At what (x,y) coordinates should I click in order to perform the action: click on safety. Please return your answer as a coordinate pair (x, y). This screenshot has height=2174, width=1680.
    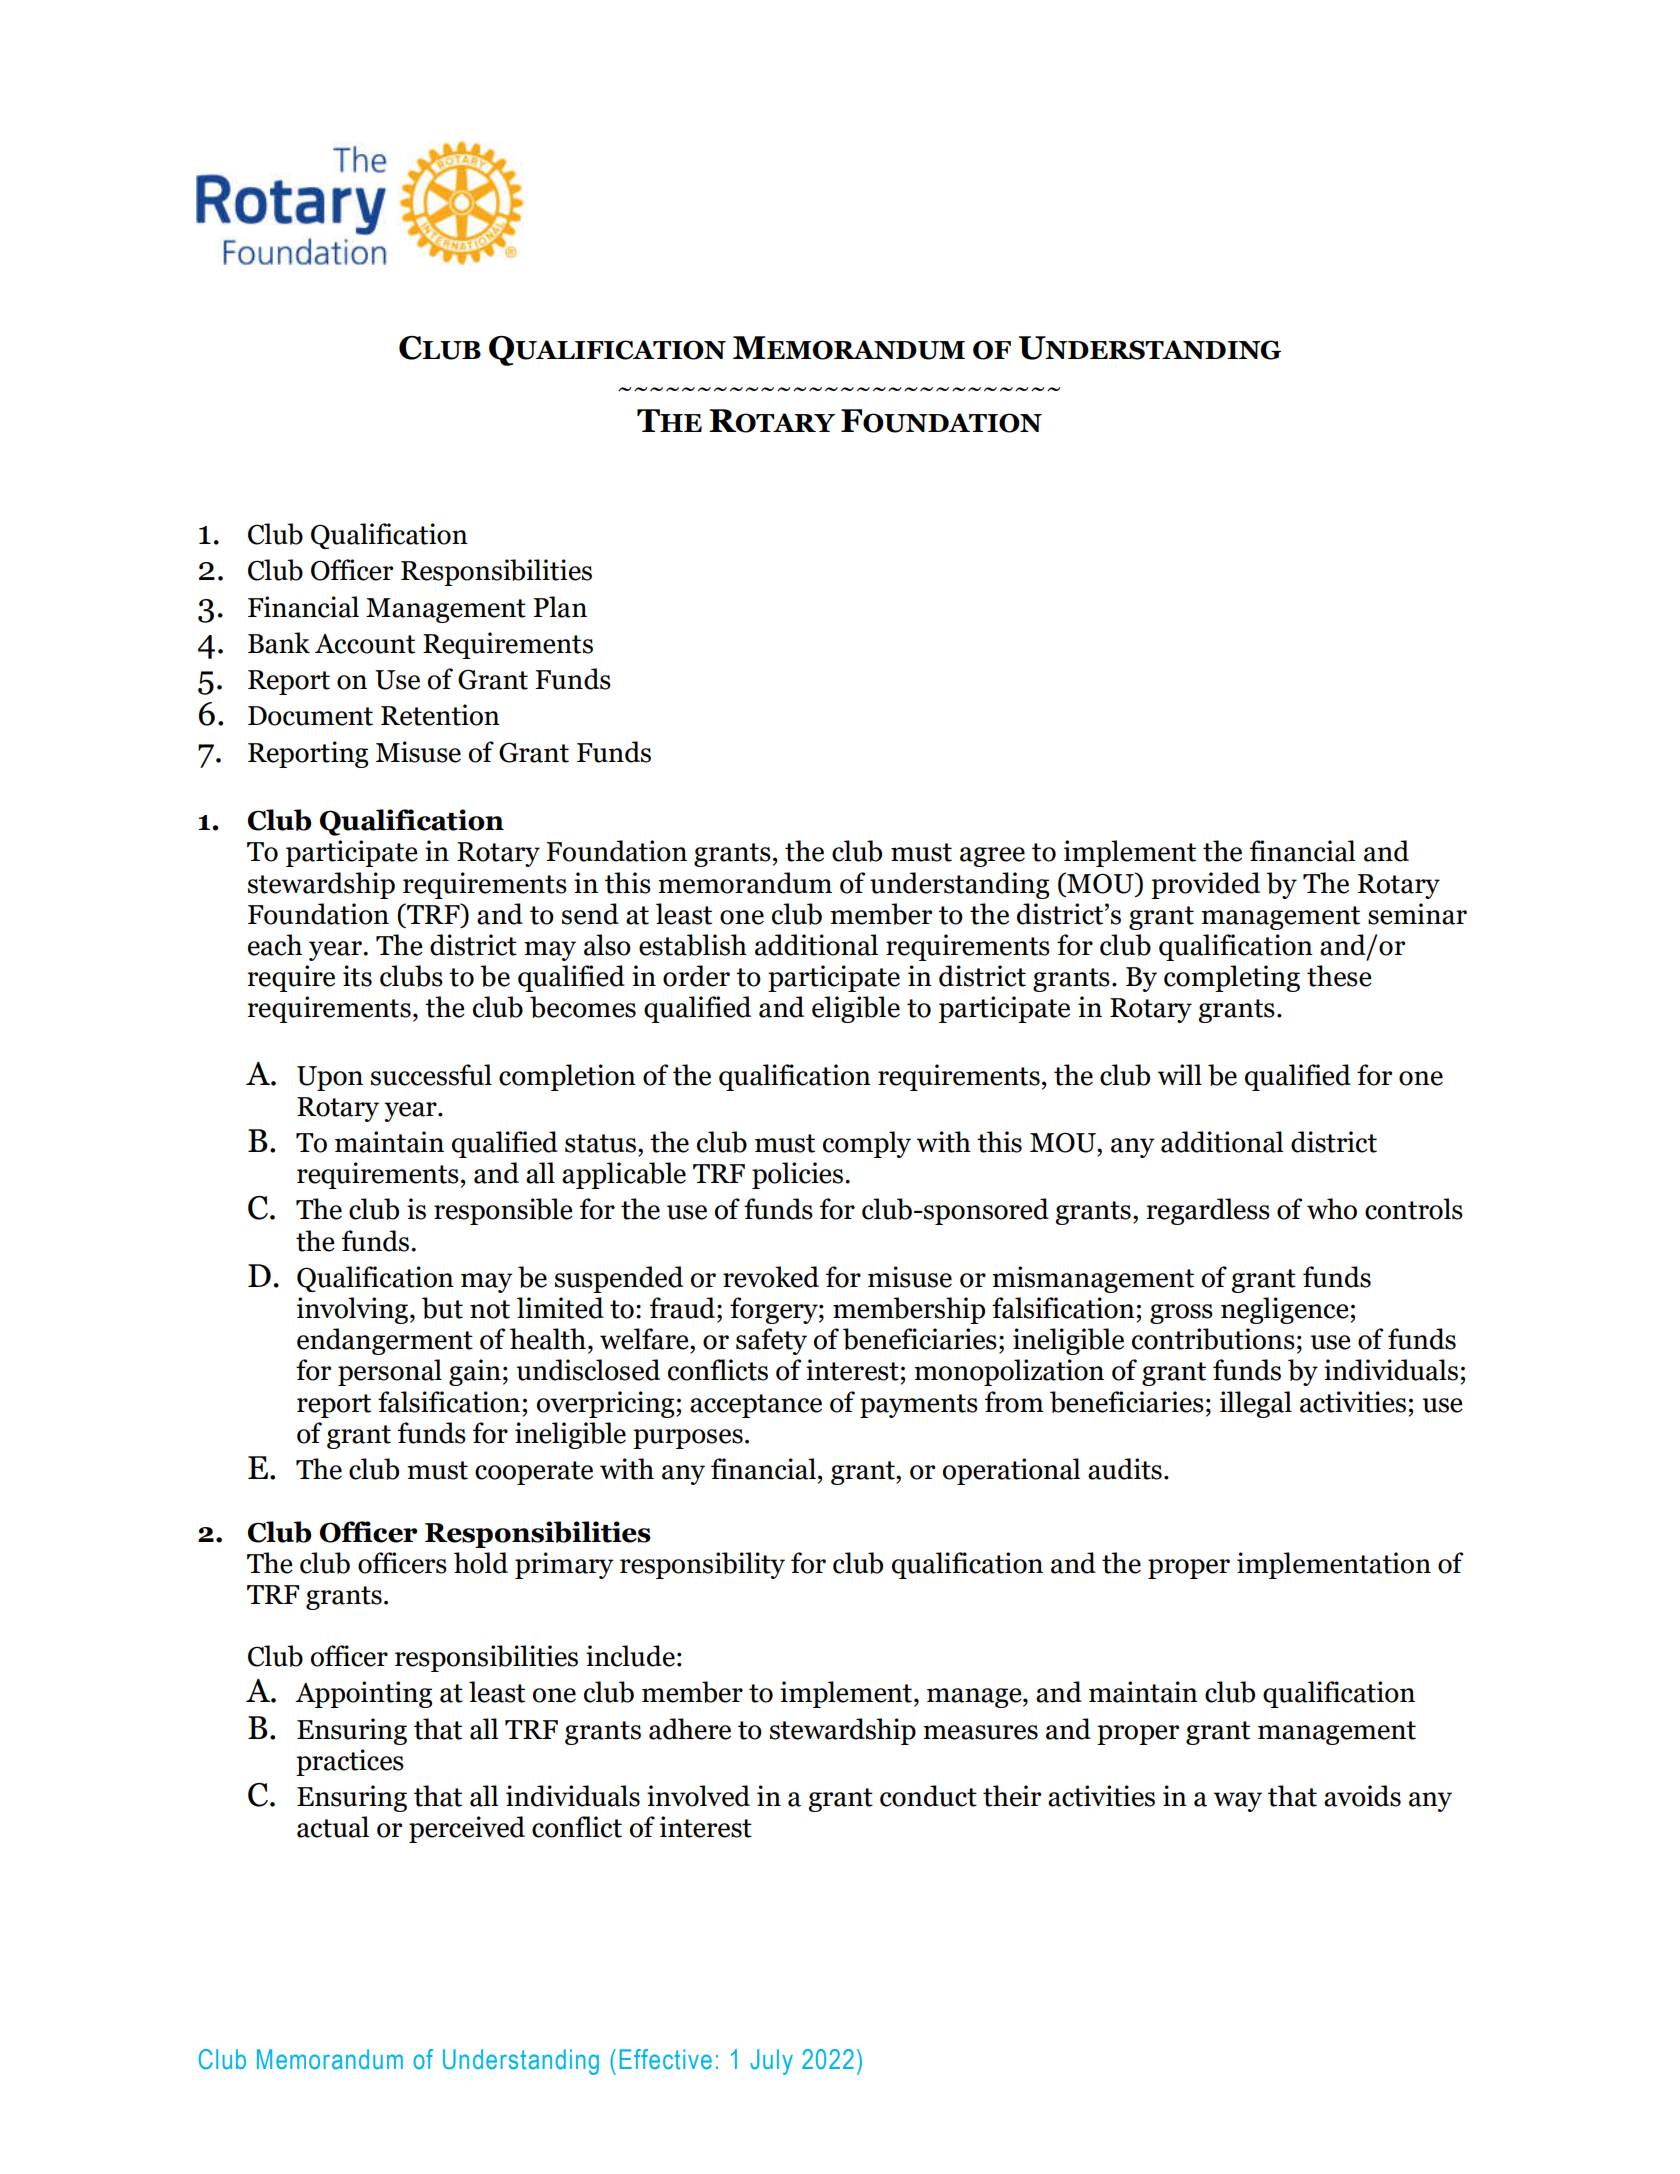
    Looking at the image, I should click on (771, 1341).
